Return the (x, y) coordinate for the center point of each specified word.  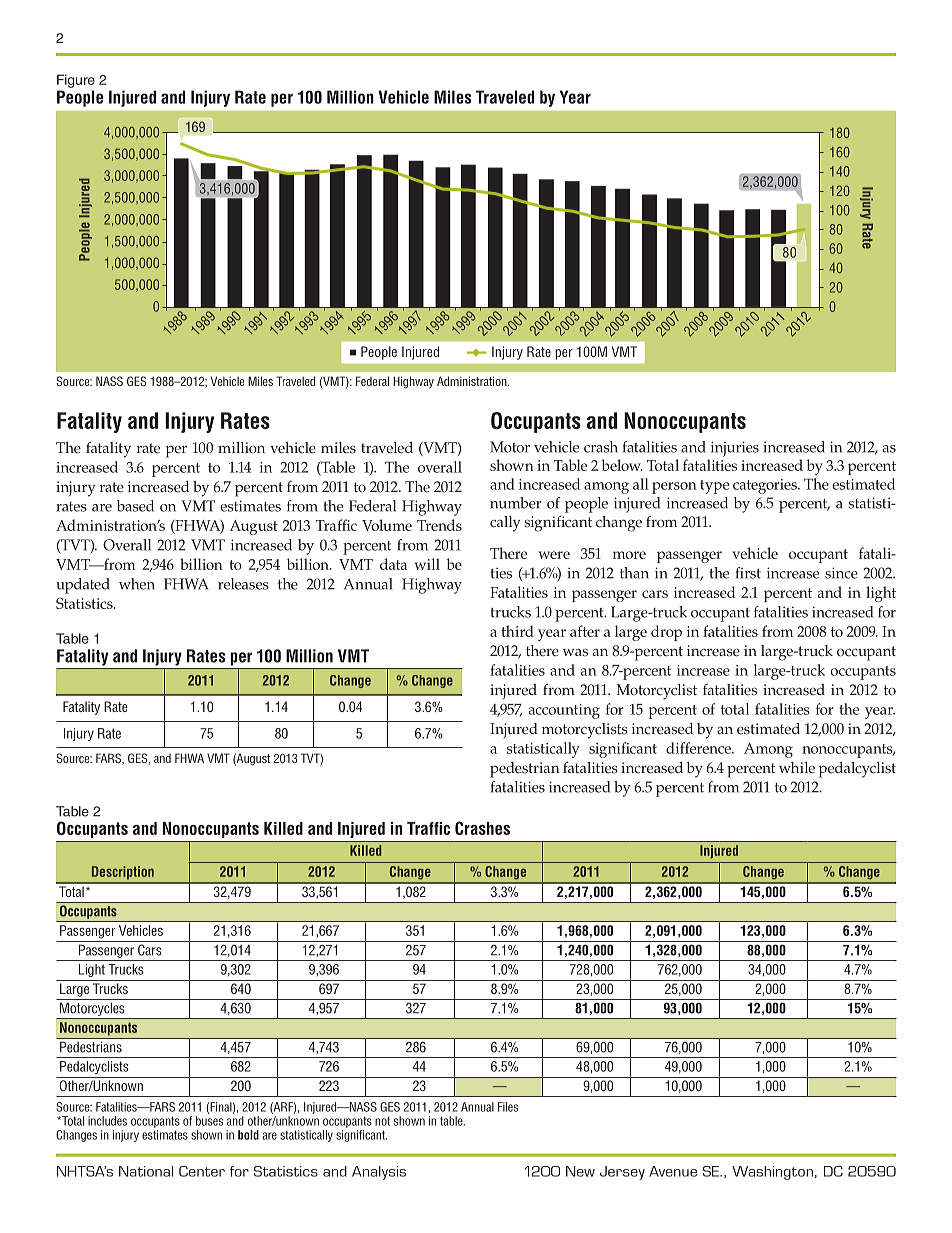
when (137, 584)
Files (508, 1107)
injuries (735, 449)
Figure (76, 81)
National (146, 1171)
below (622, 465)
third (517, 631)
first (748, 573)
